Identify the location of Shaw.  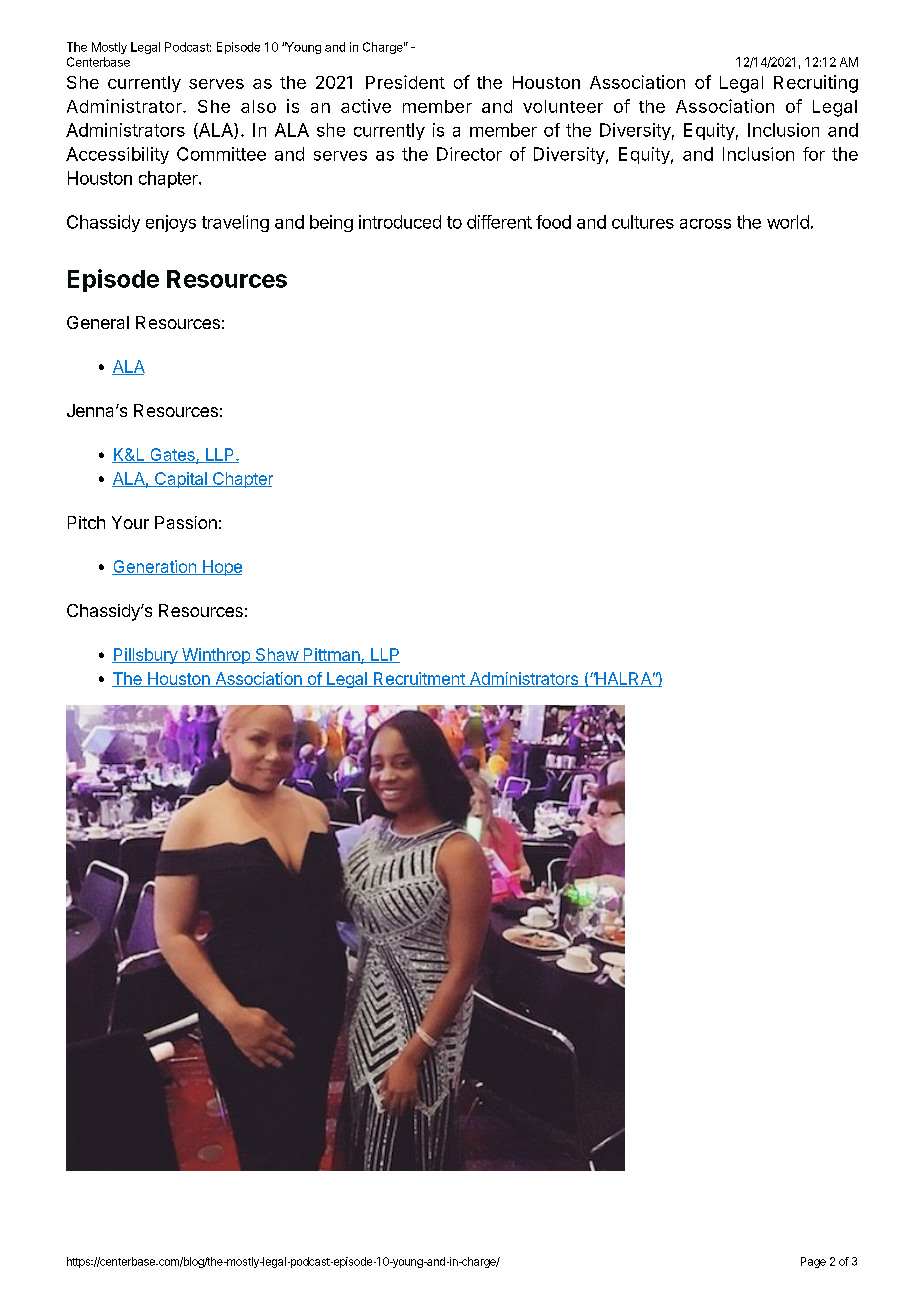
(276, 655).
